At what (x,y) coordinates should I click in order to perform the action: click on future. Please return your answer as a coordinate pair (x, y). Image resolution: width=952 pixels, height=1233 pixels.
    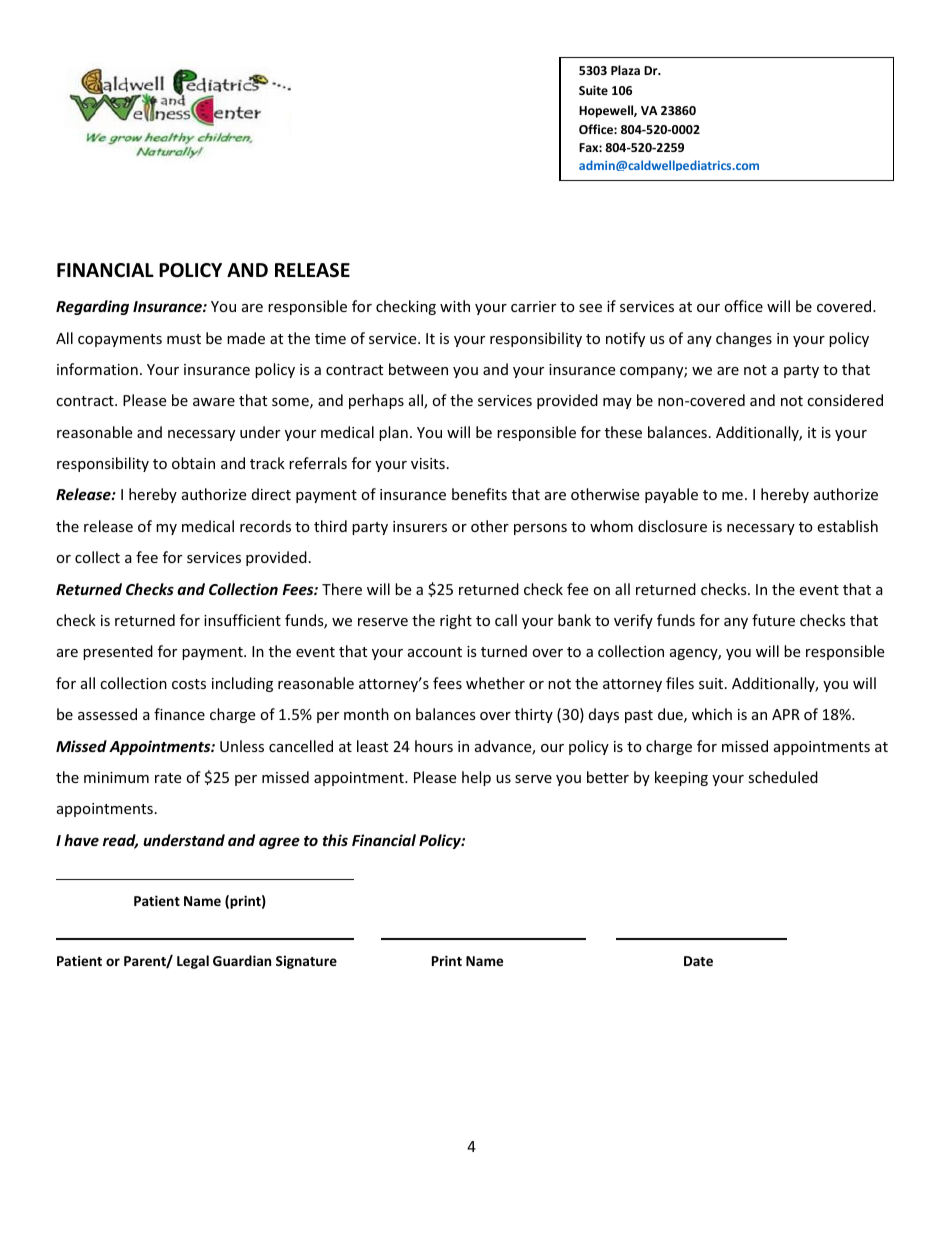
    Looking at the image, I should click on (773, 620).
